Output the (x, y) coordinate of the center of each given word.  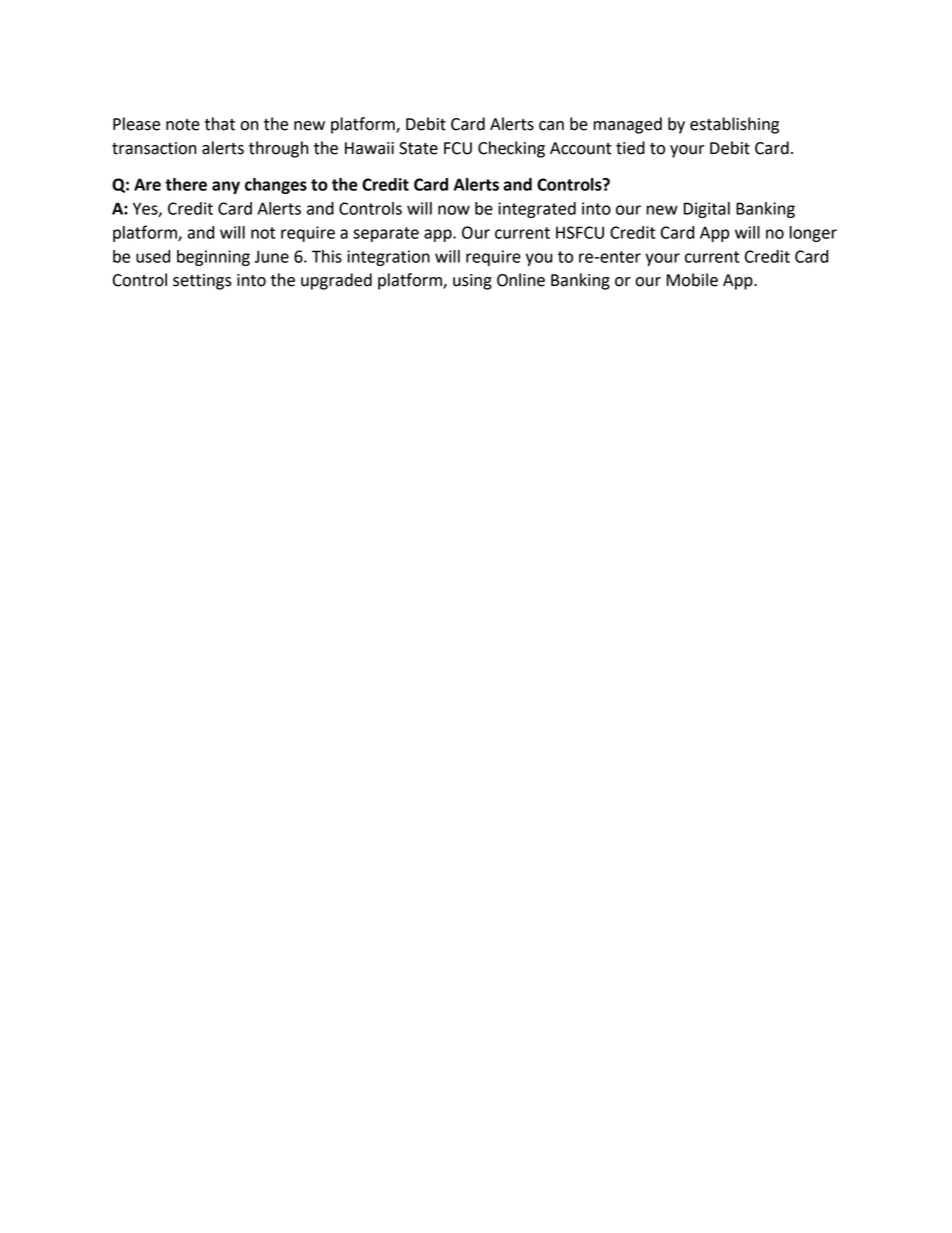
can (551, 126)
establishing (734, 125)
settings (202, 282)
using (472, 282)
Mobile (692, 280)
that (220, 124)
